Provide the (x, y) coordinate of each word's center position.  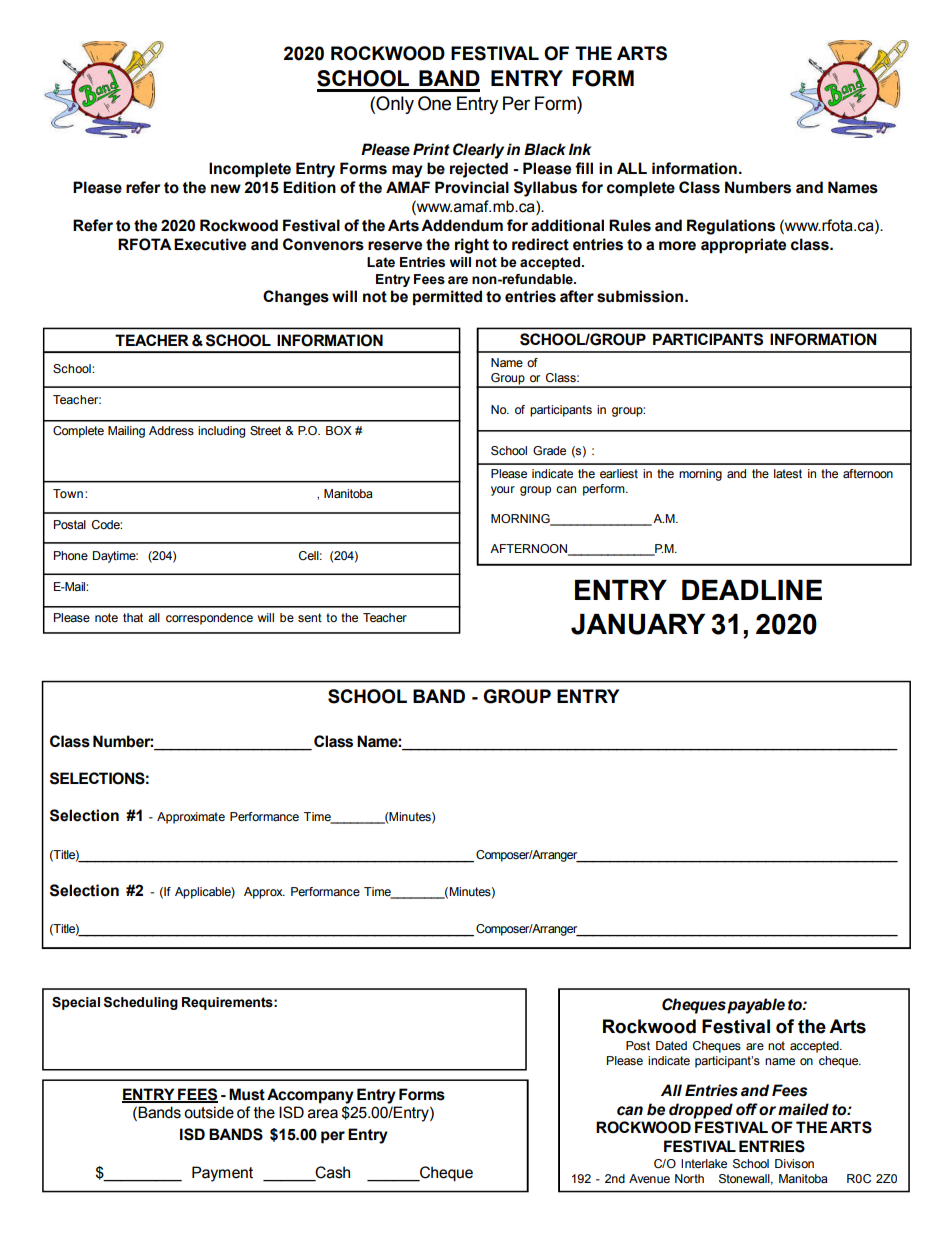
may (407, 171)
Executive (210, 244)
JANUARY (638, 624)
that (133, 617)
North (689, 1178)
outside (209, 1112)
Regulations (731, 227)
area (323, 1114)
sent (310, 617)
